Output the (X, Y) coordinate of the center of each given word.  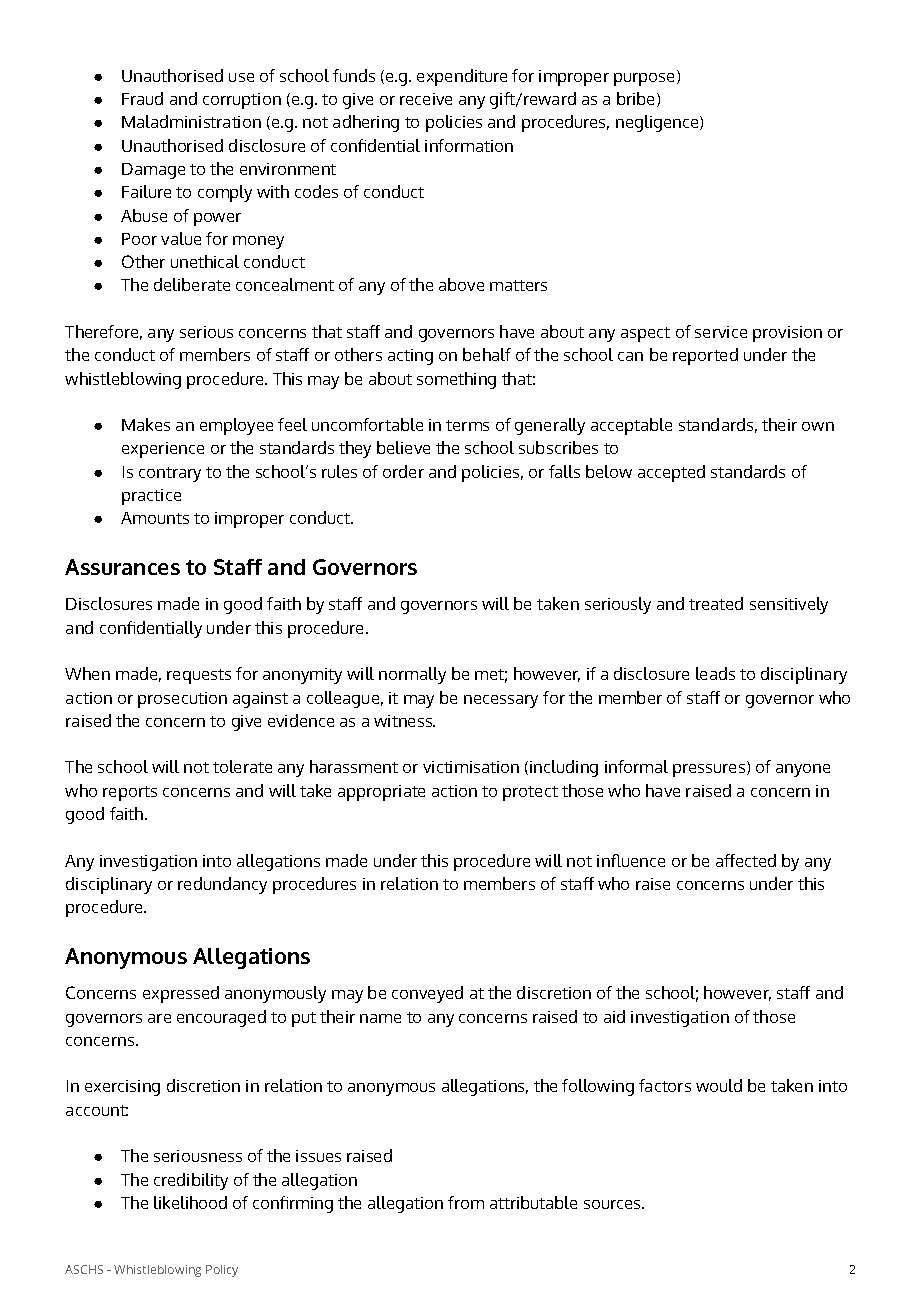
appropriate (381, 793)
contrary (170, 474)
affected (746, 860)
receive (426, 99)
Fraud (142, 98)
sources (613, 1204)
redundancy (222, 885)
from (466, 1202)
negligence (658, 123)
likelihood (190, 1202)
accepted (671, 473)
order (403, 471)
